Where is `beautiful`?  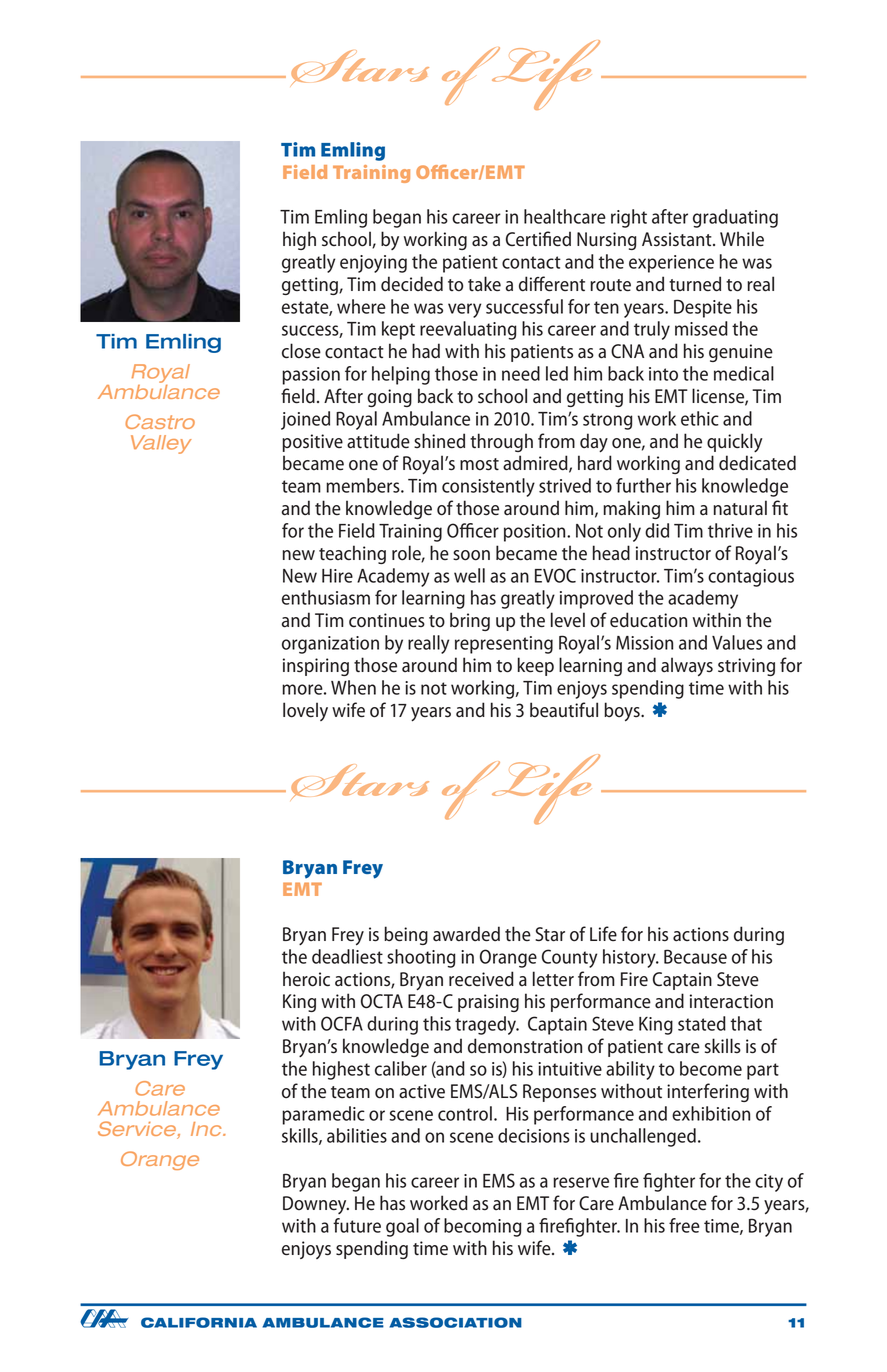
beautiful is located at coordinates (564, 710).
